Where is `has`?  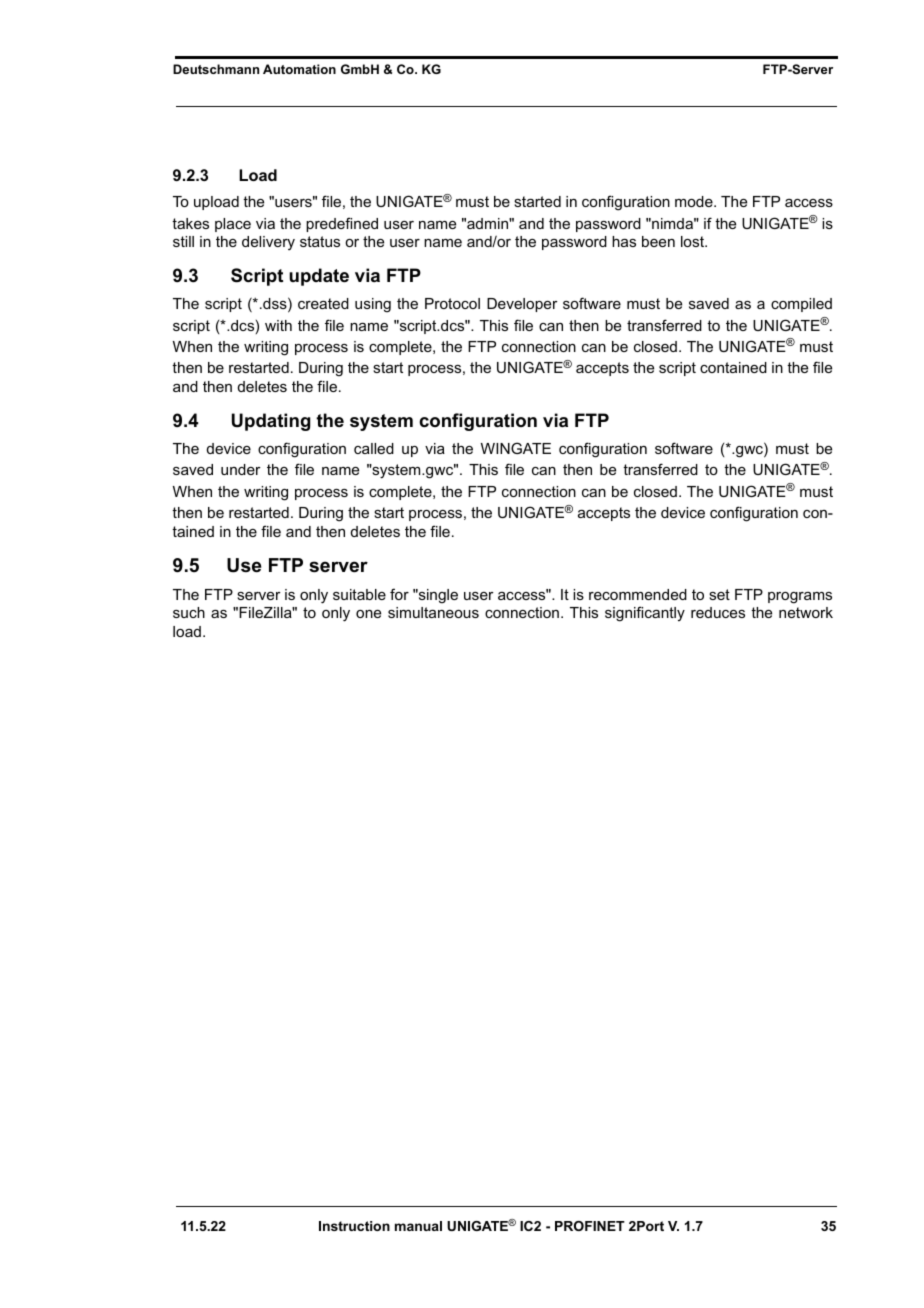 has is located at coordinates (624, 241).
